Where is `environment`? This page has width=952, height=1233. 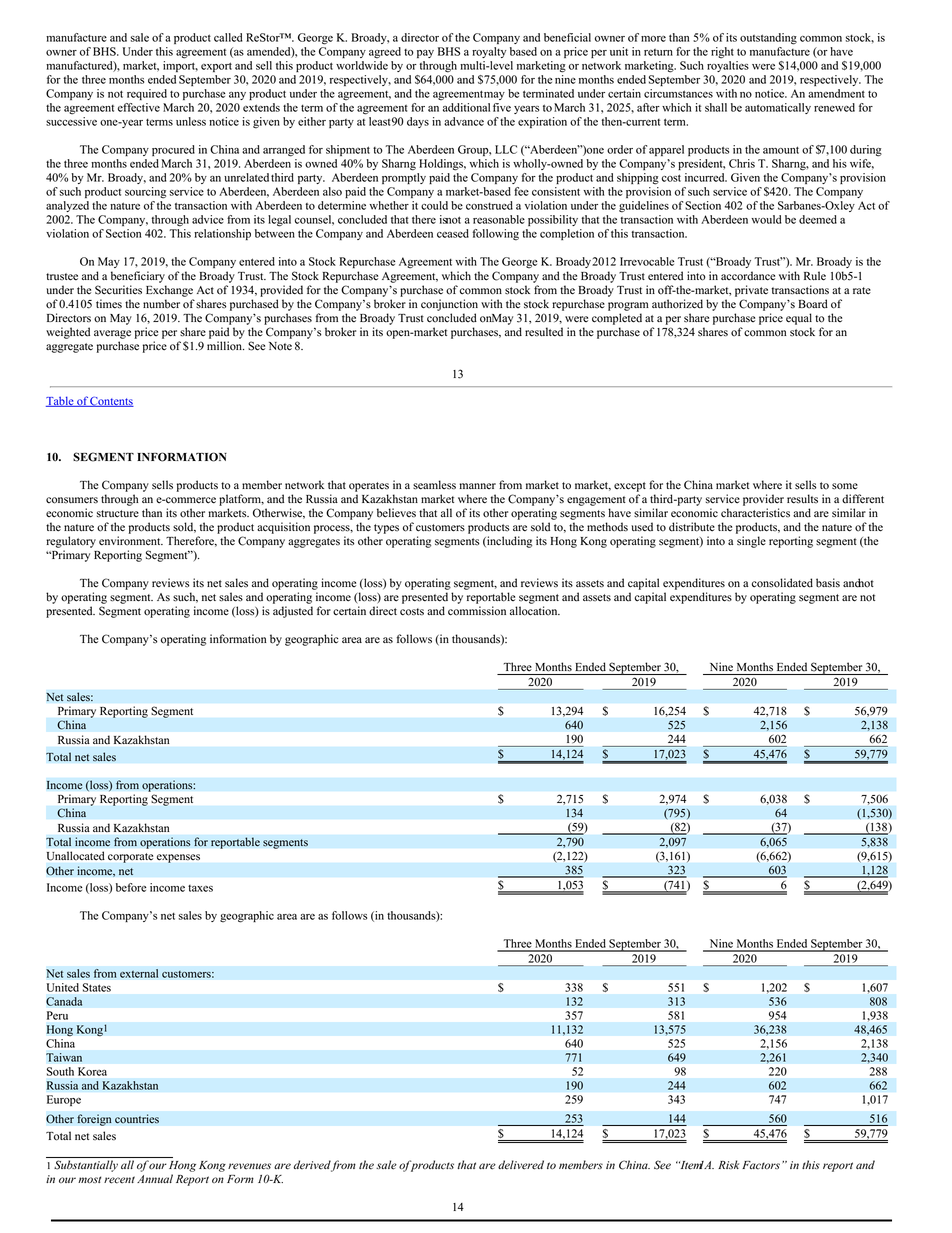 environment is located at coordinates (131, 541).
